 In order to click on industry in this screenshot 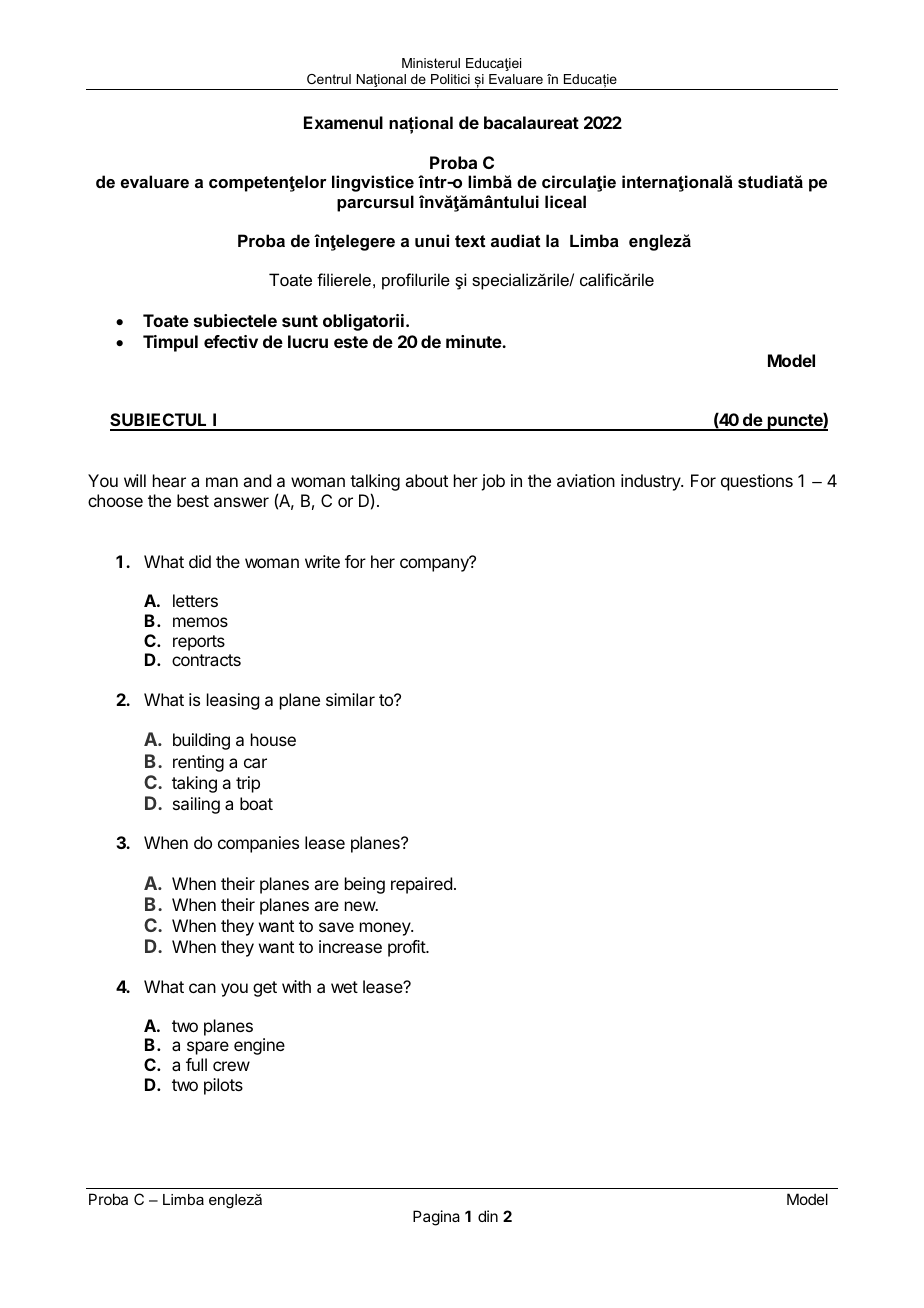, I will do `click(651, 482)`.
